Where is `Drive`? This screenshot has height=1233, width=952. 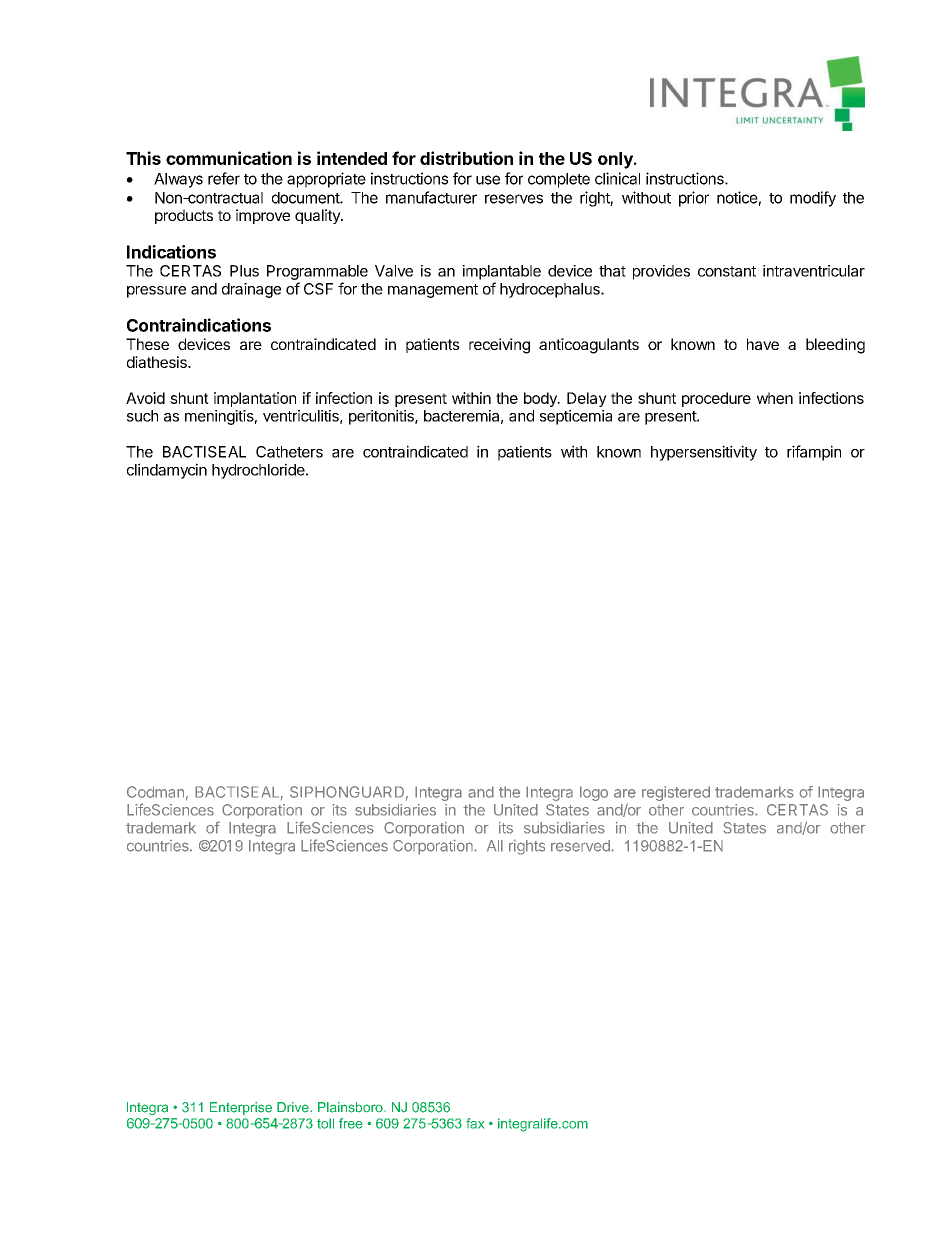 Drive is located at coordinates (294, 1107).
